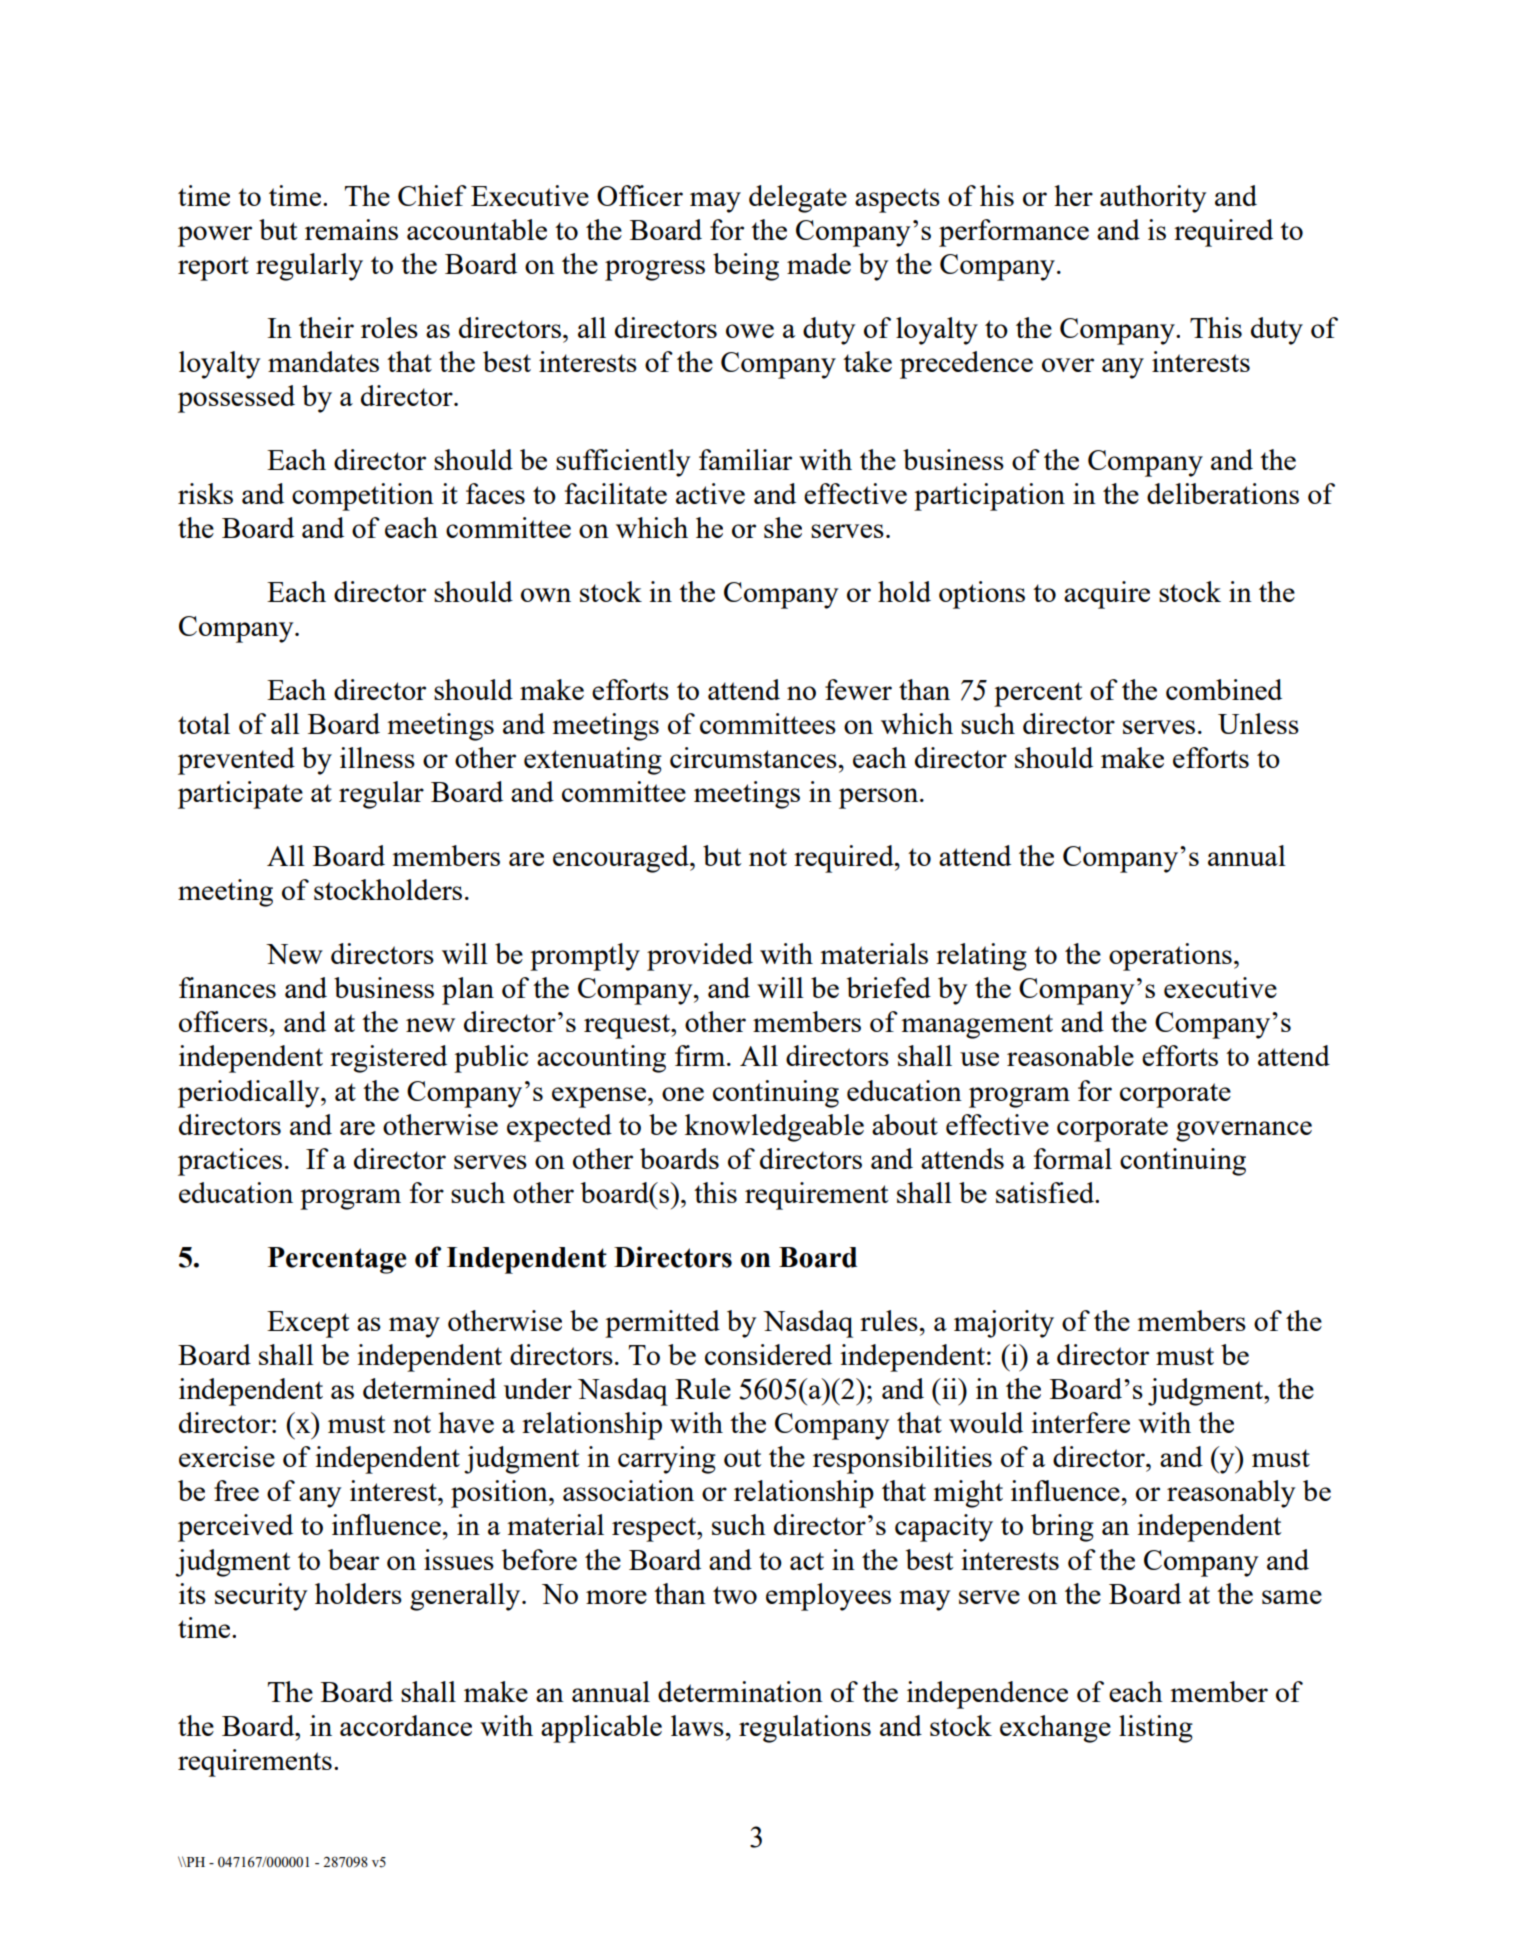  Describe the element at coordinates (227, 987) in the page. I see `finances` at that location.
